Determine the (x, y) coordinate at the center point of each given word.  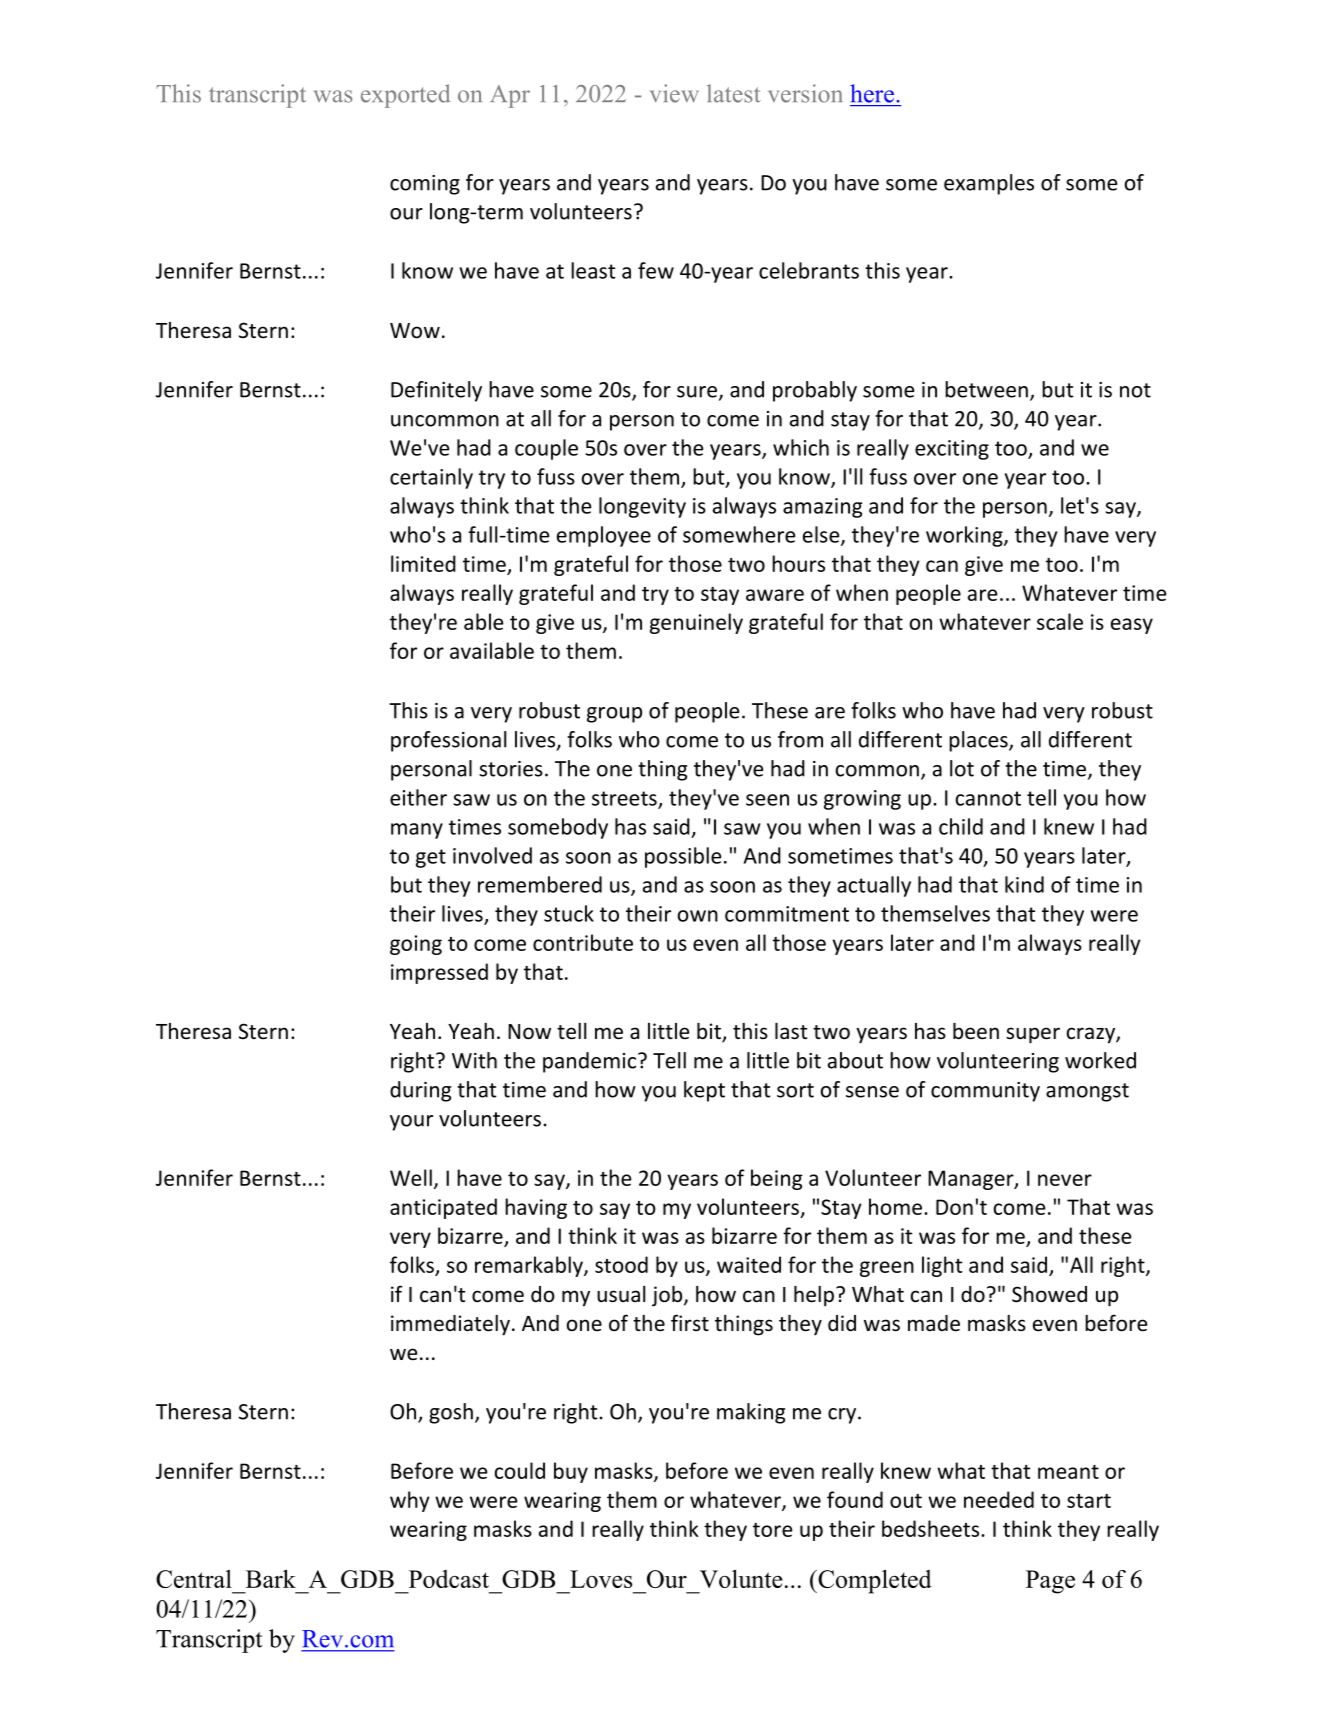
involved (492, 855)
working (965, 536)
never (1065, 1180)
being (777, 1179)
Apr (510, 96)
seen (767, 800)
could (520, 1470)
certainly (431, 478)
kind (1024, 884)
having (536, 1208)
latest (734, 93)
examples (989, 184)
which (801, 447)
